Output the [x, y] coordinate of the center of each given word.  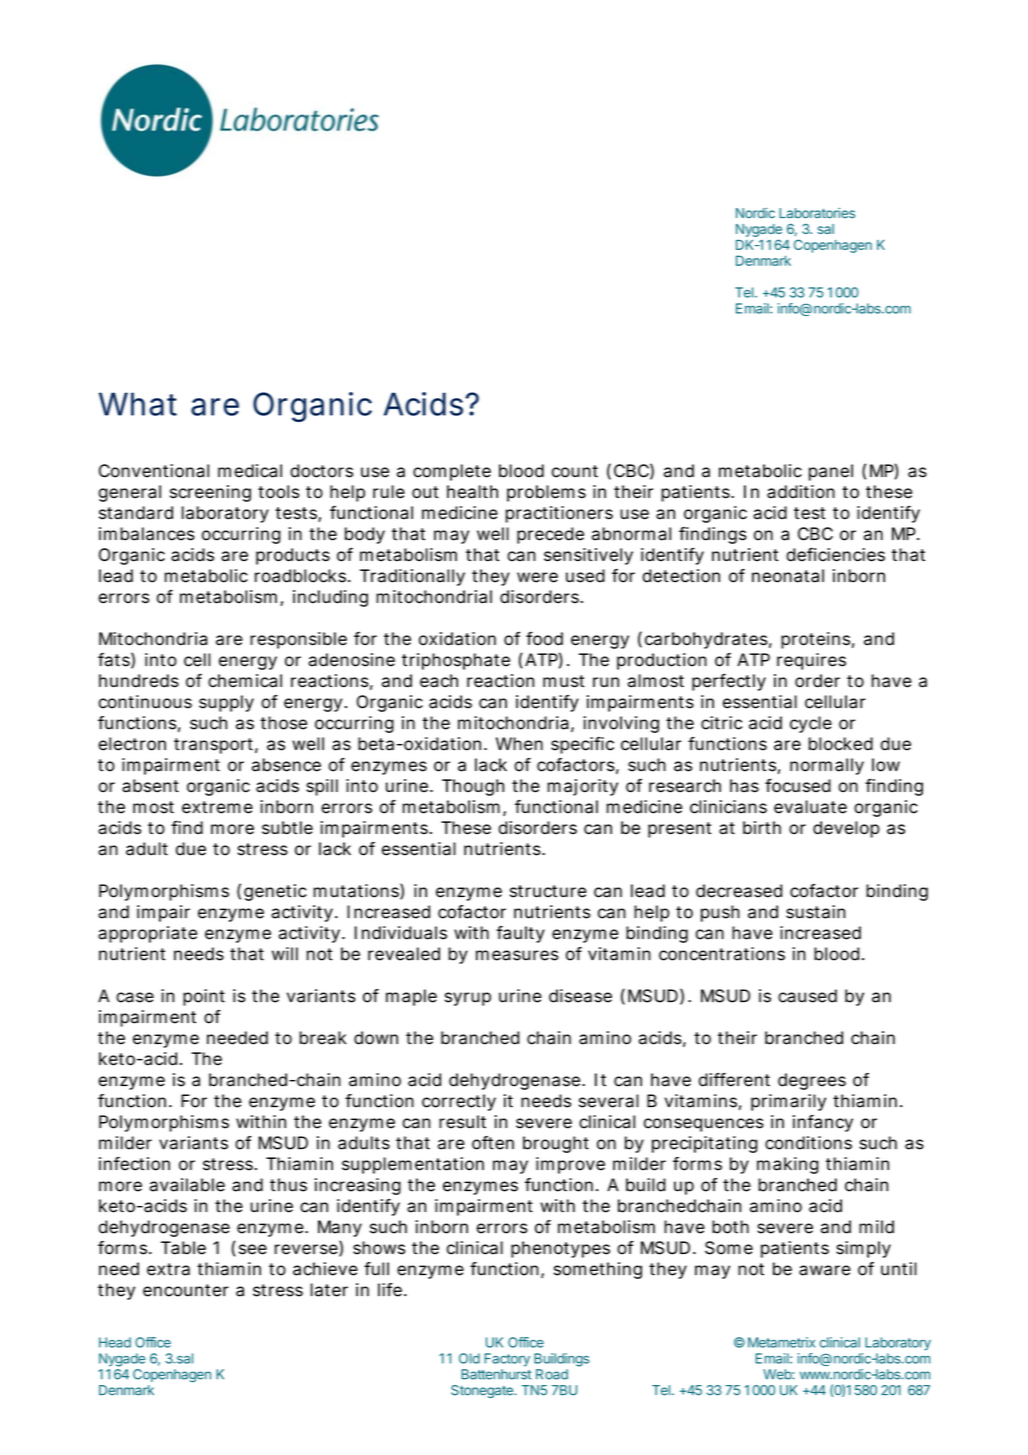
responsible [298, 640]
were [537, 577]
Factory [507, 1360]
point [204, 997]
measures [517, 955]
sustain [815, 912]
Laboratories [817, 213]
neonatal [788, 576]
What [138, 404]
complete [452, 472]
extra [168, 1269]
